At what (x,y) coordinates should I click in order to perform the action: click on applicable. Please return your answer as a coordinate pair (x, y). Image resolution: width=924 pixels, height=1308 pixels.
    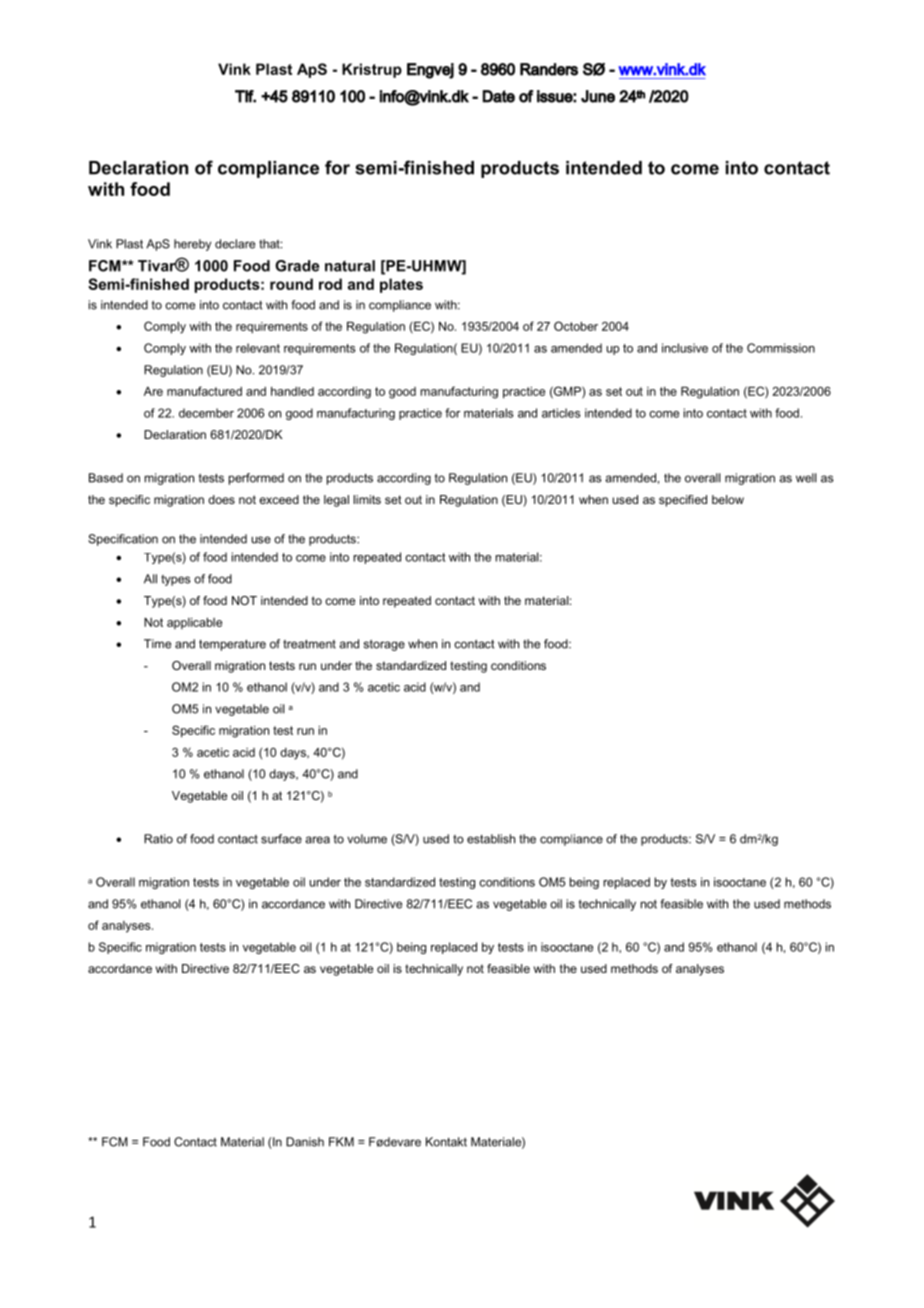
    Looking at the image, I should click on (194, 623).
